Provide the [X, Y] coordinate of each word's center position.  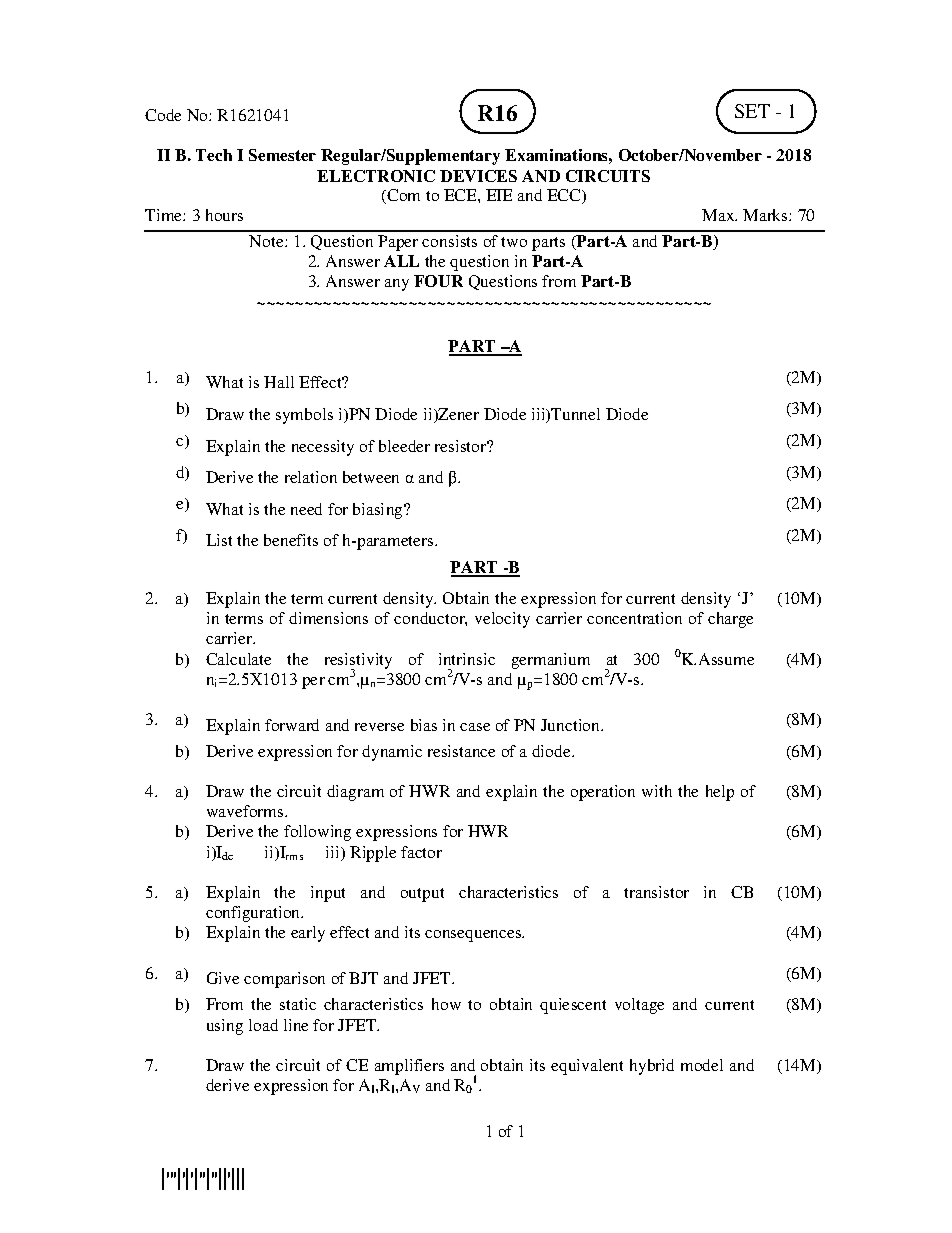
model [702, 1065]
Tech [214, 155]
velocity [502, 620]
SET [752, 111]
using [225, 1027]
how [446, 1004]
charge [730, 620]
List [219, 540]
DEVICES [478, 176]
